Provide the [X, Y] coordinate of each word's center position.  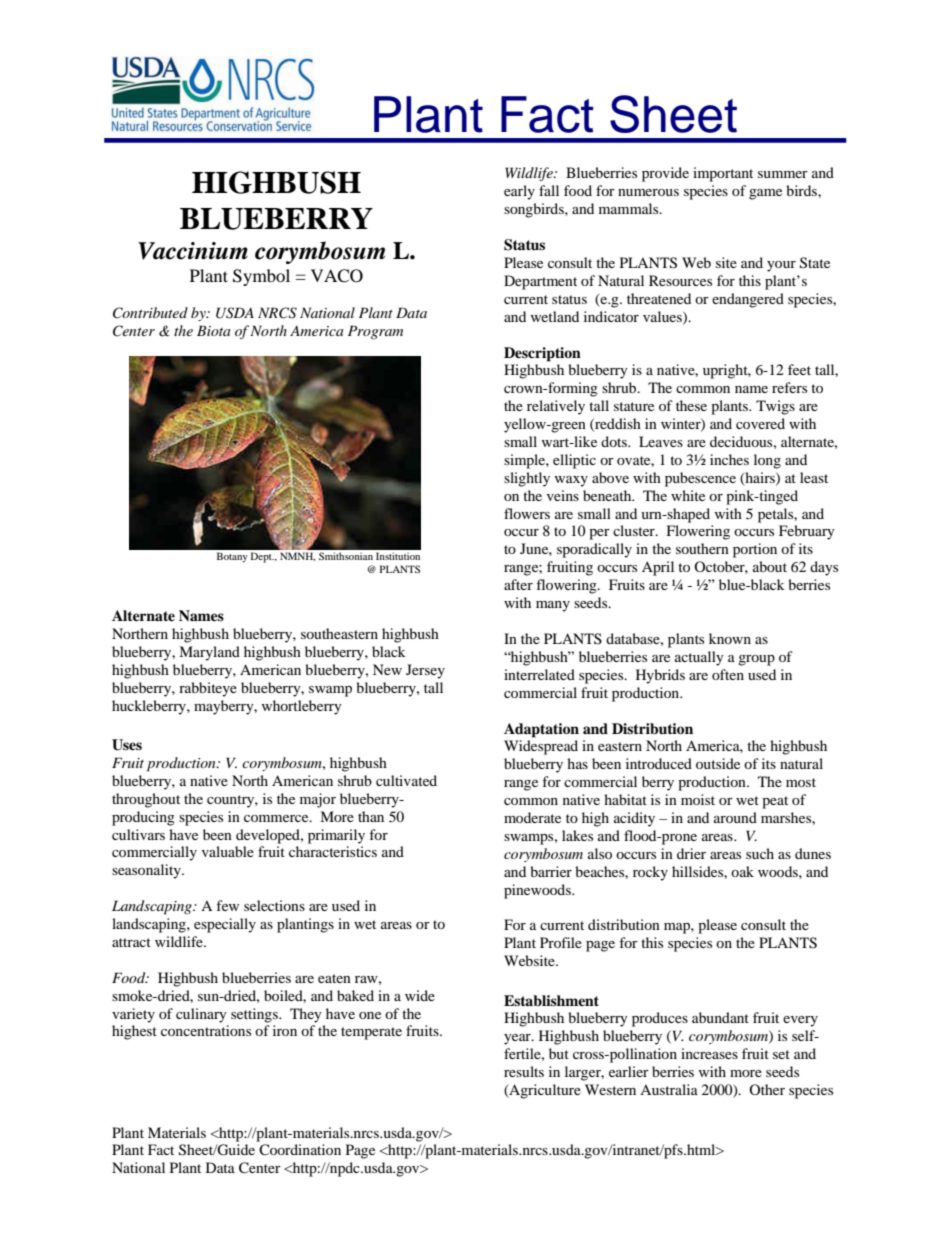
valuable [228, 851]
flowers [527, 513]
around [735, 817]
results [524, 1071]
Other [767, 1089]
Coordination [300, 1150]
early [519, 192]
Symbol [261, 277]
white [688, 495]
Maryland [209, 653]
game [765, 194]
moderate [532, 817]
